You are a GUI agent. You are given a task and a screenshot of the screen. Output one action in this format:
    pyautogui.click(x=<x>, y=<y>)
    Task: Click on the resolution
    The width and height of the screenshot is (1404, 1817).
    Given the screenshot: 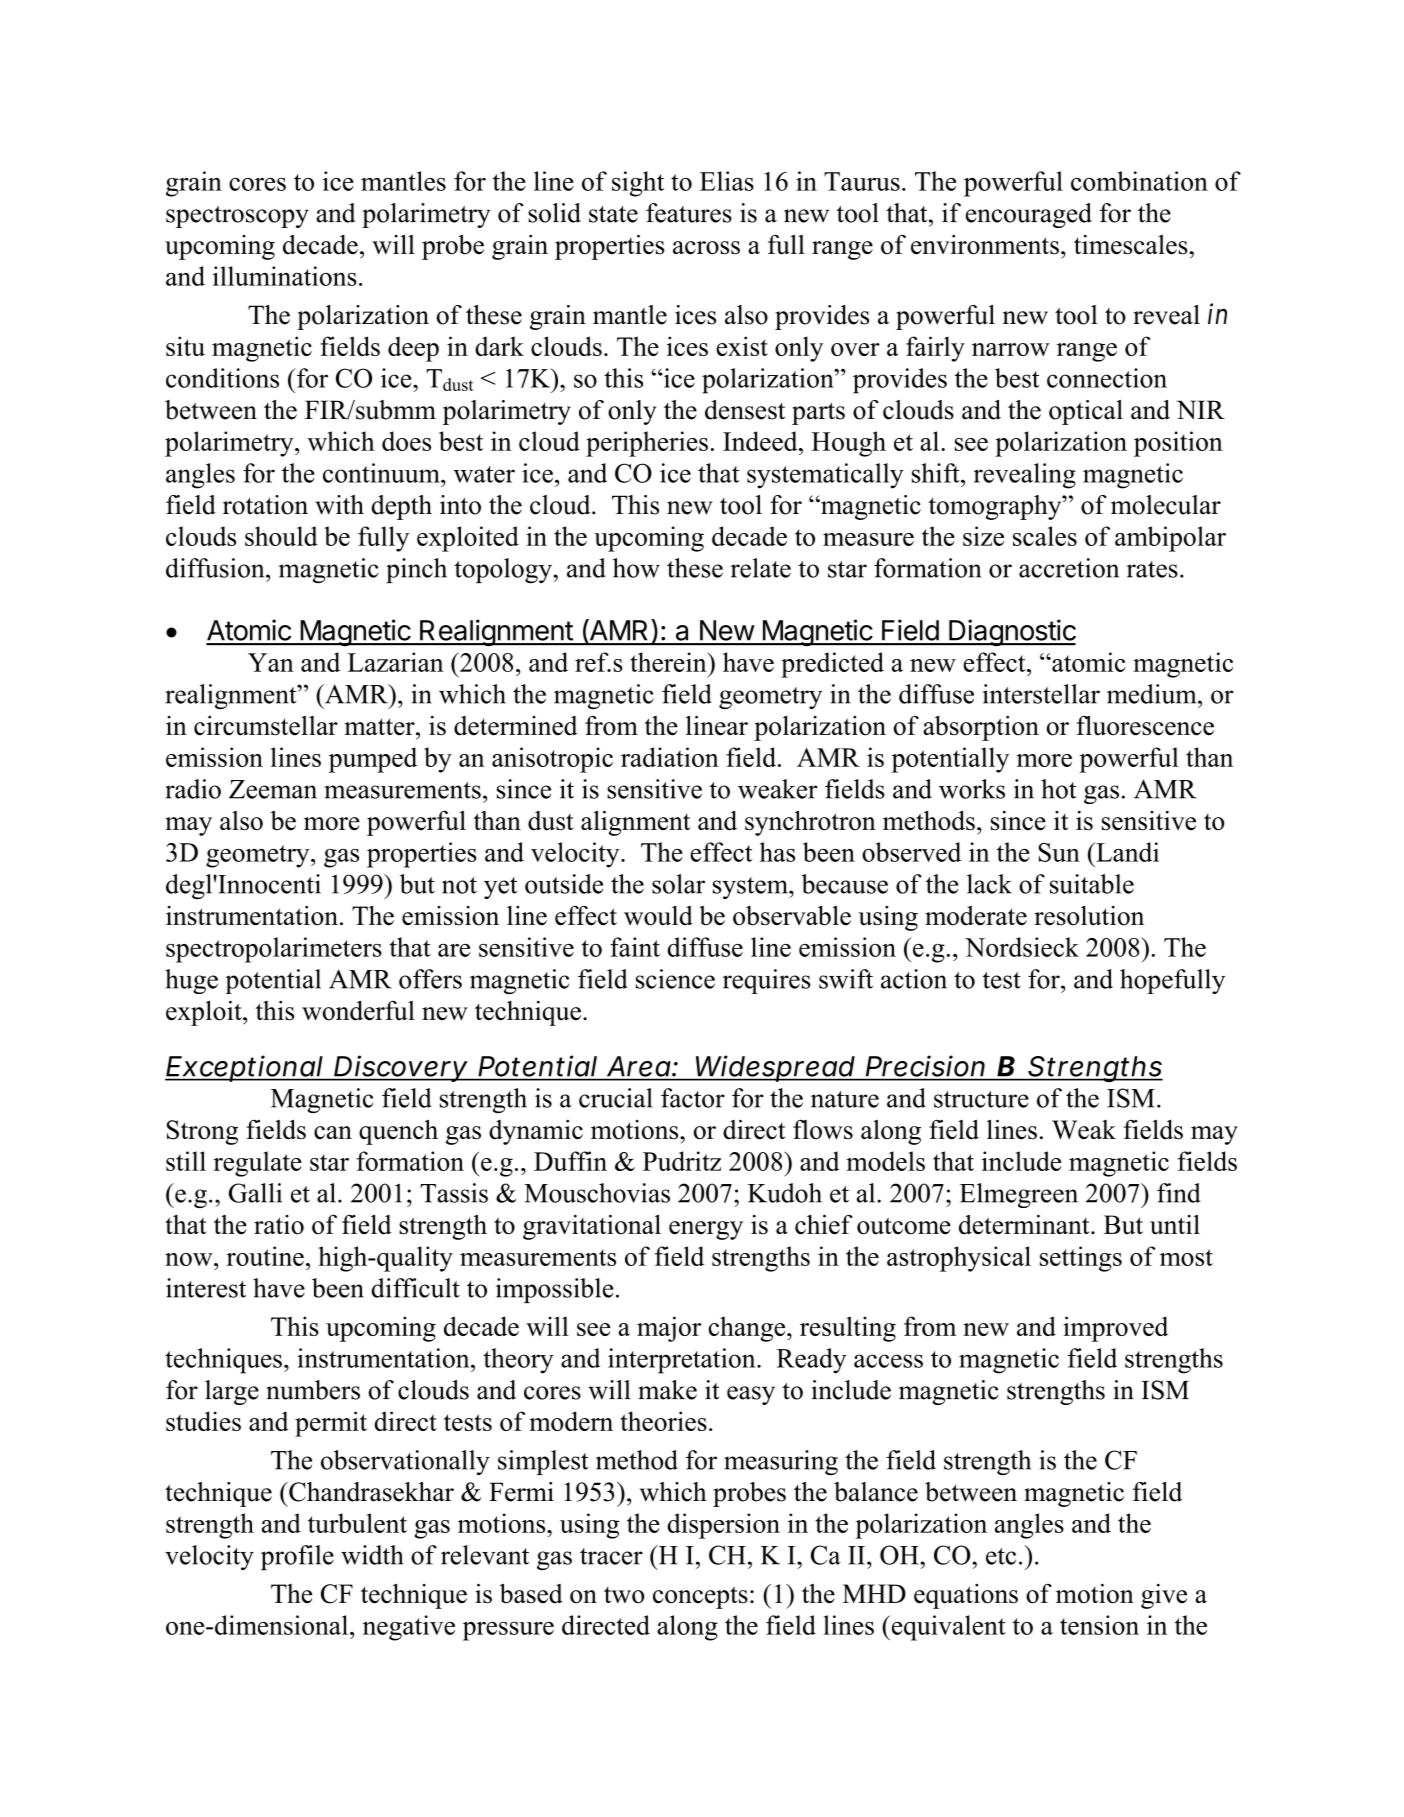 What is the action you would take?
    pyautogui.click(x=1089, y=916)
